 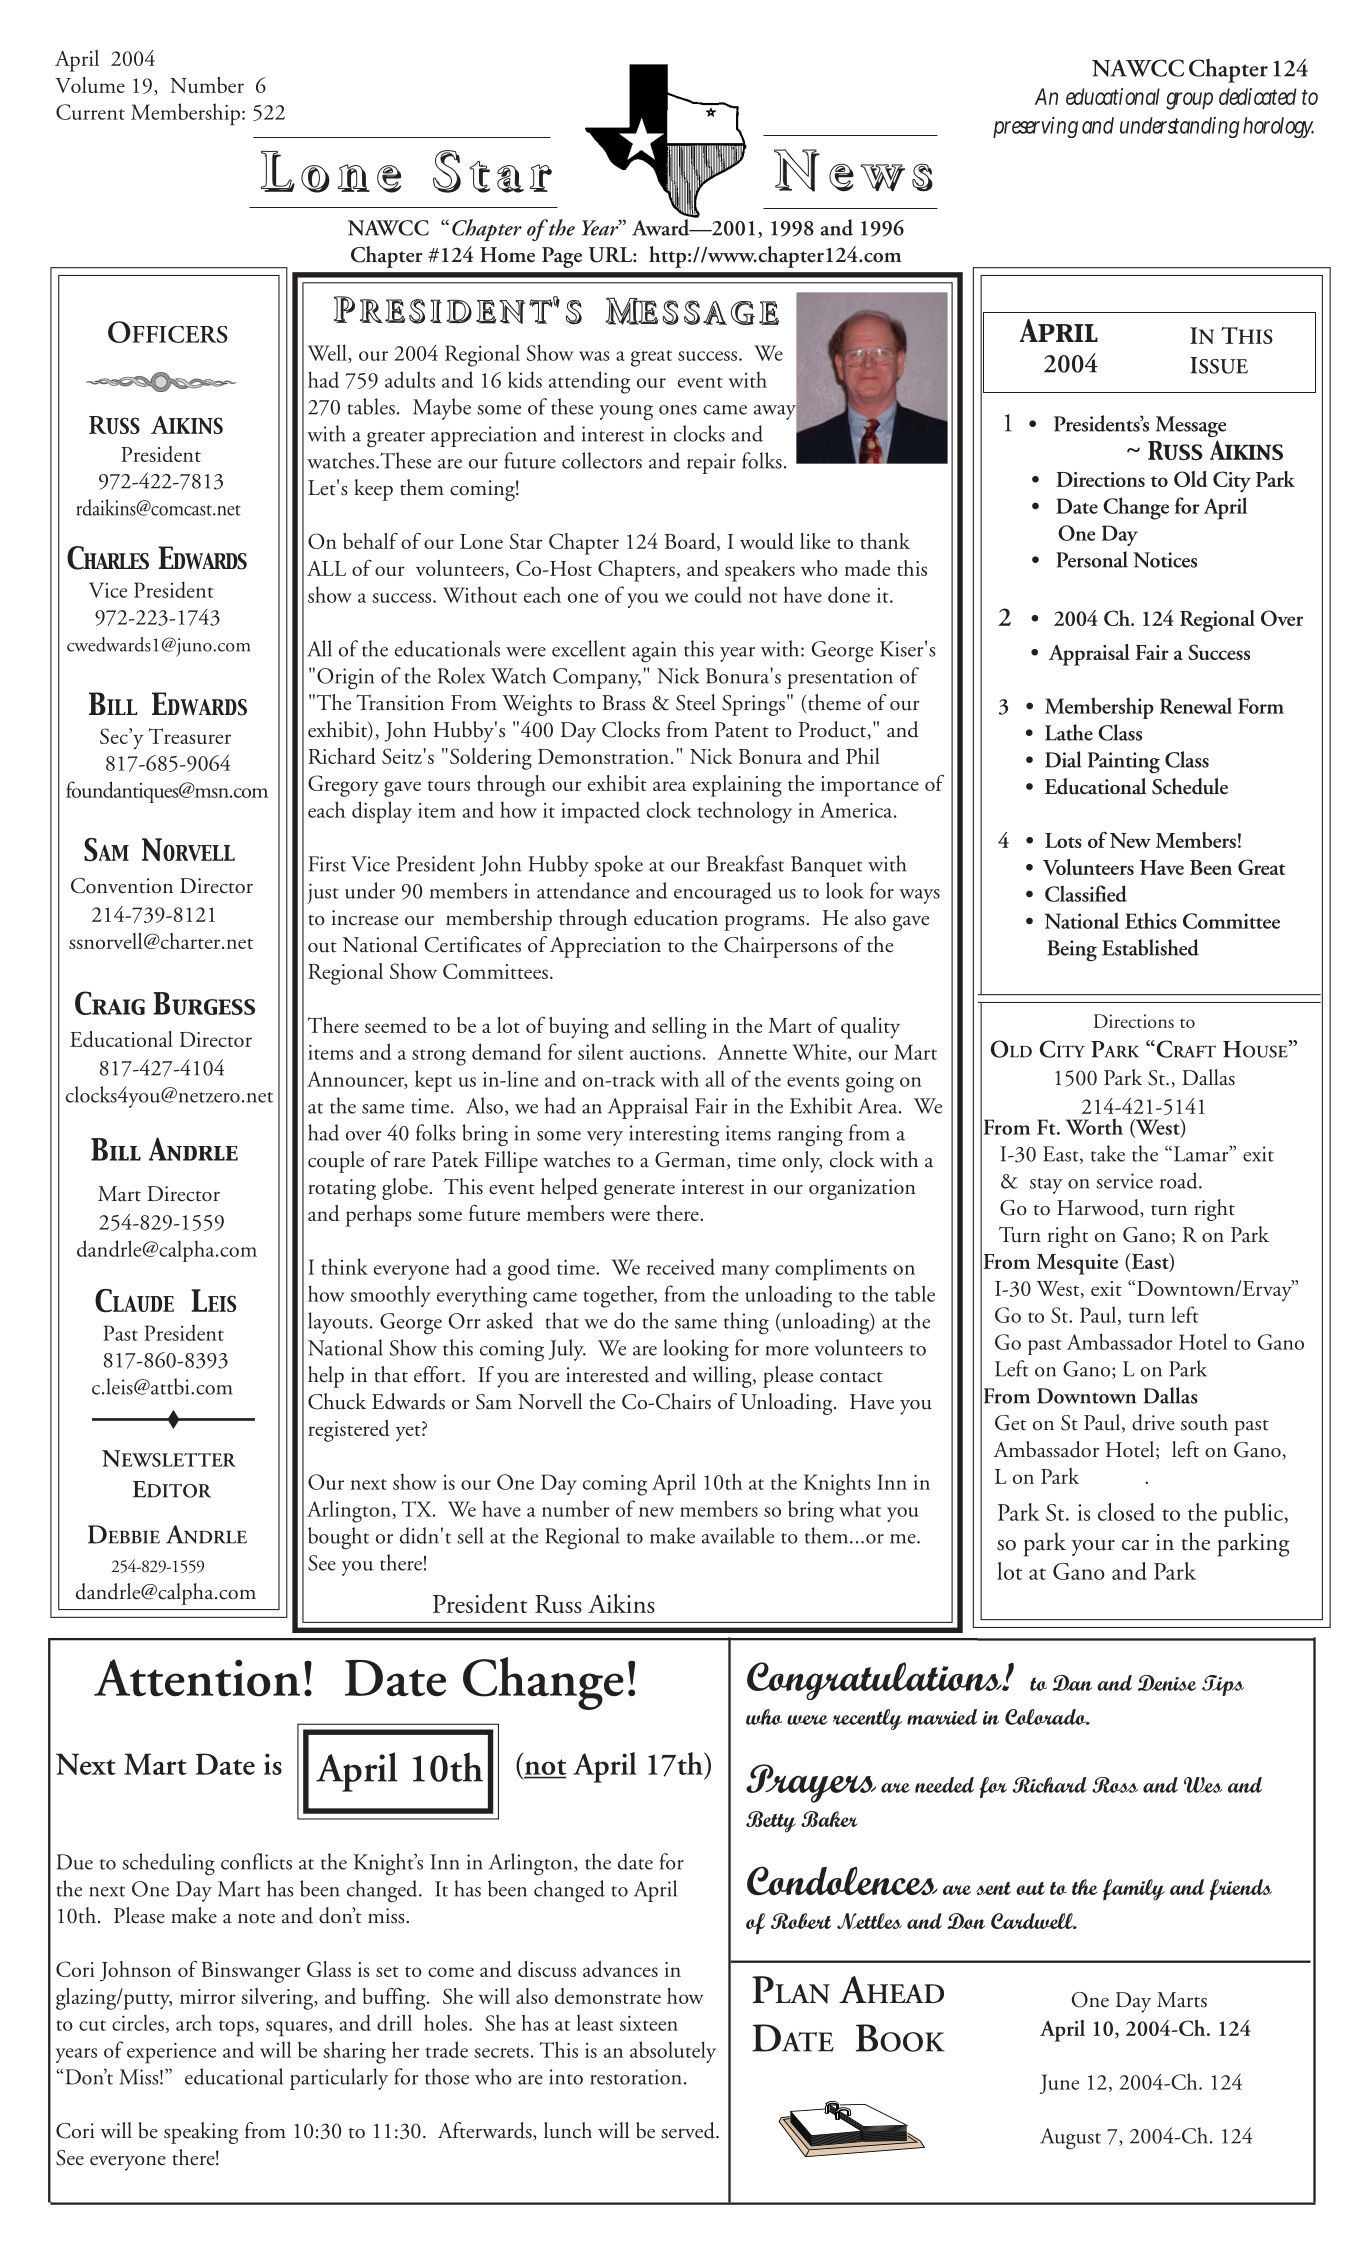 What do you see at coordinates (171, 2053) in the page?
I see `experience` at bounding box center [171, 2053].
